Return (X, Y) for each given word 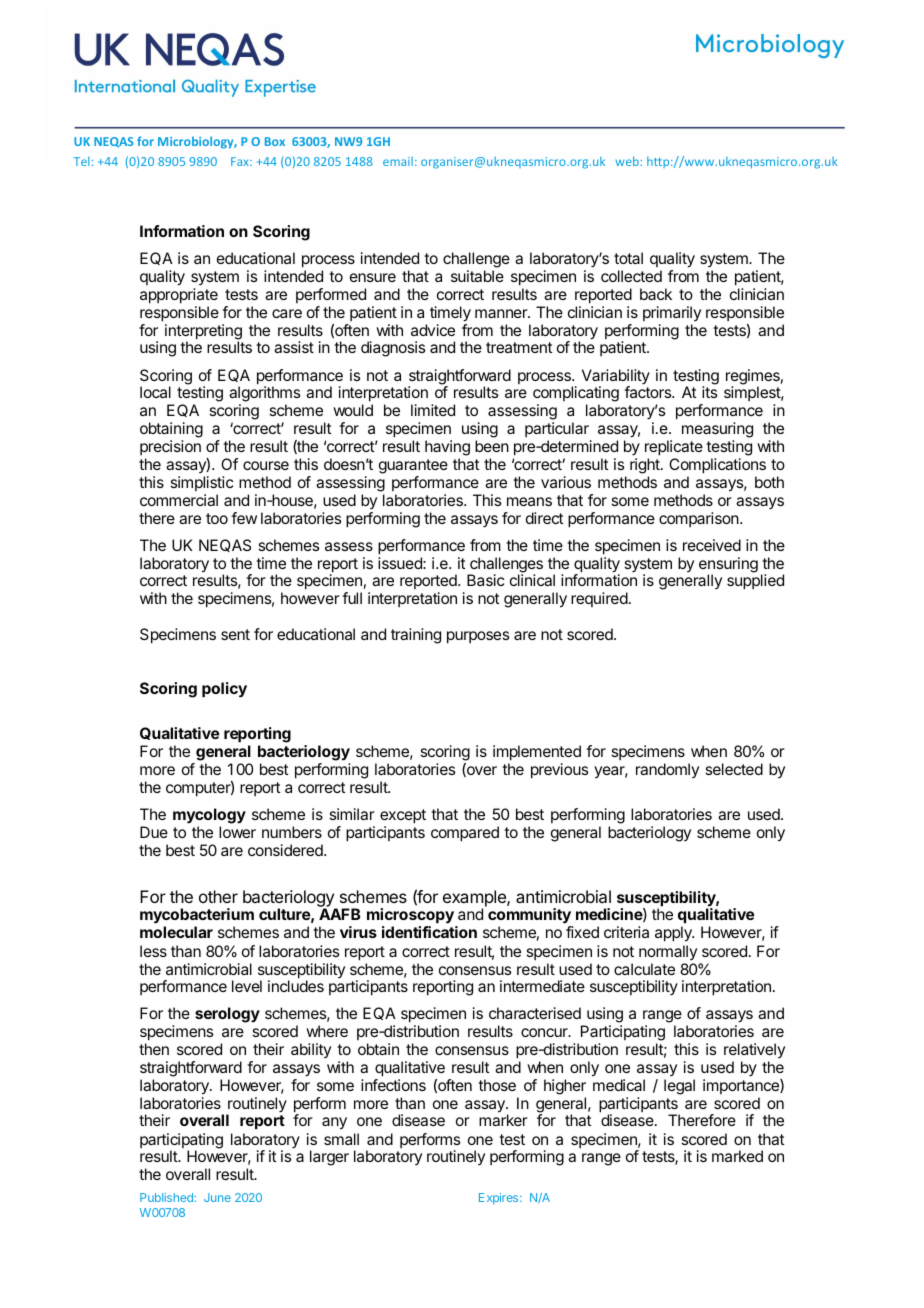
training (416, 636)
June (217, 1197)
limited (433, 410)
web (628, 161)
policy (224, 690)
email (398, 161)
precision (170, 447)
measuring (717, 431)
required (599, 599)
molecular (176, 932)
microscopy (411, 917)
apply (674, 934)
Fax (241, 161)
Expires (500, 1199)
